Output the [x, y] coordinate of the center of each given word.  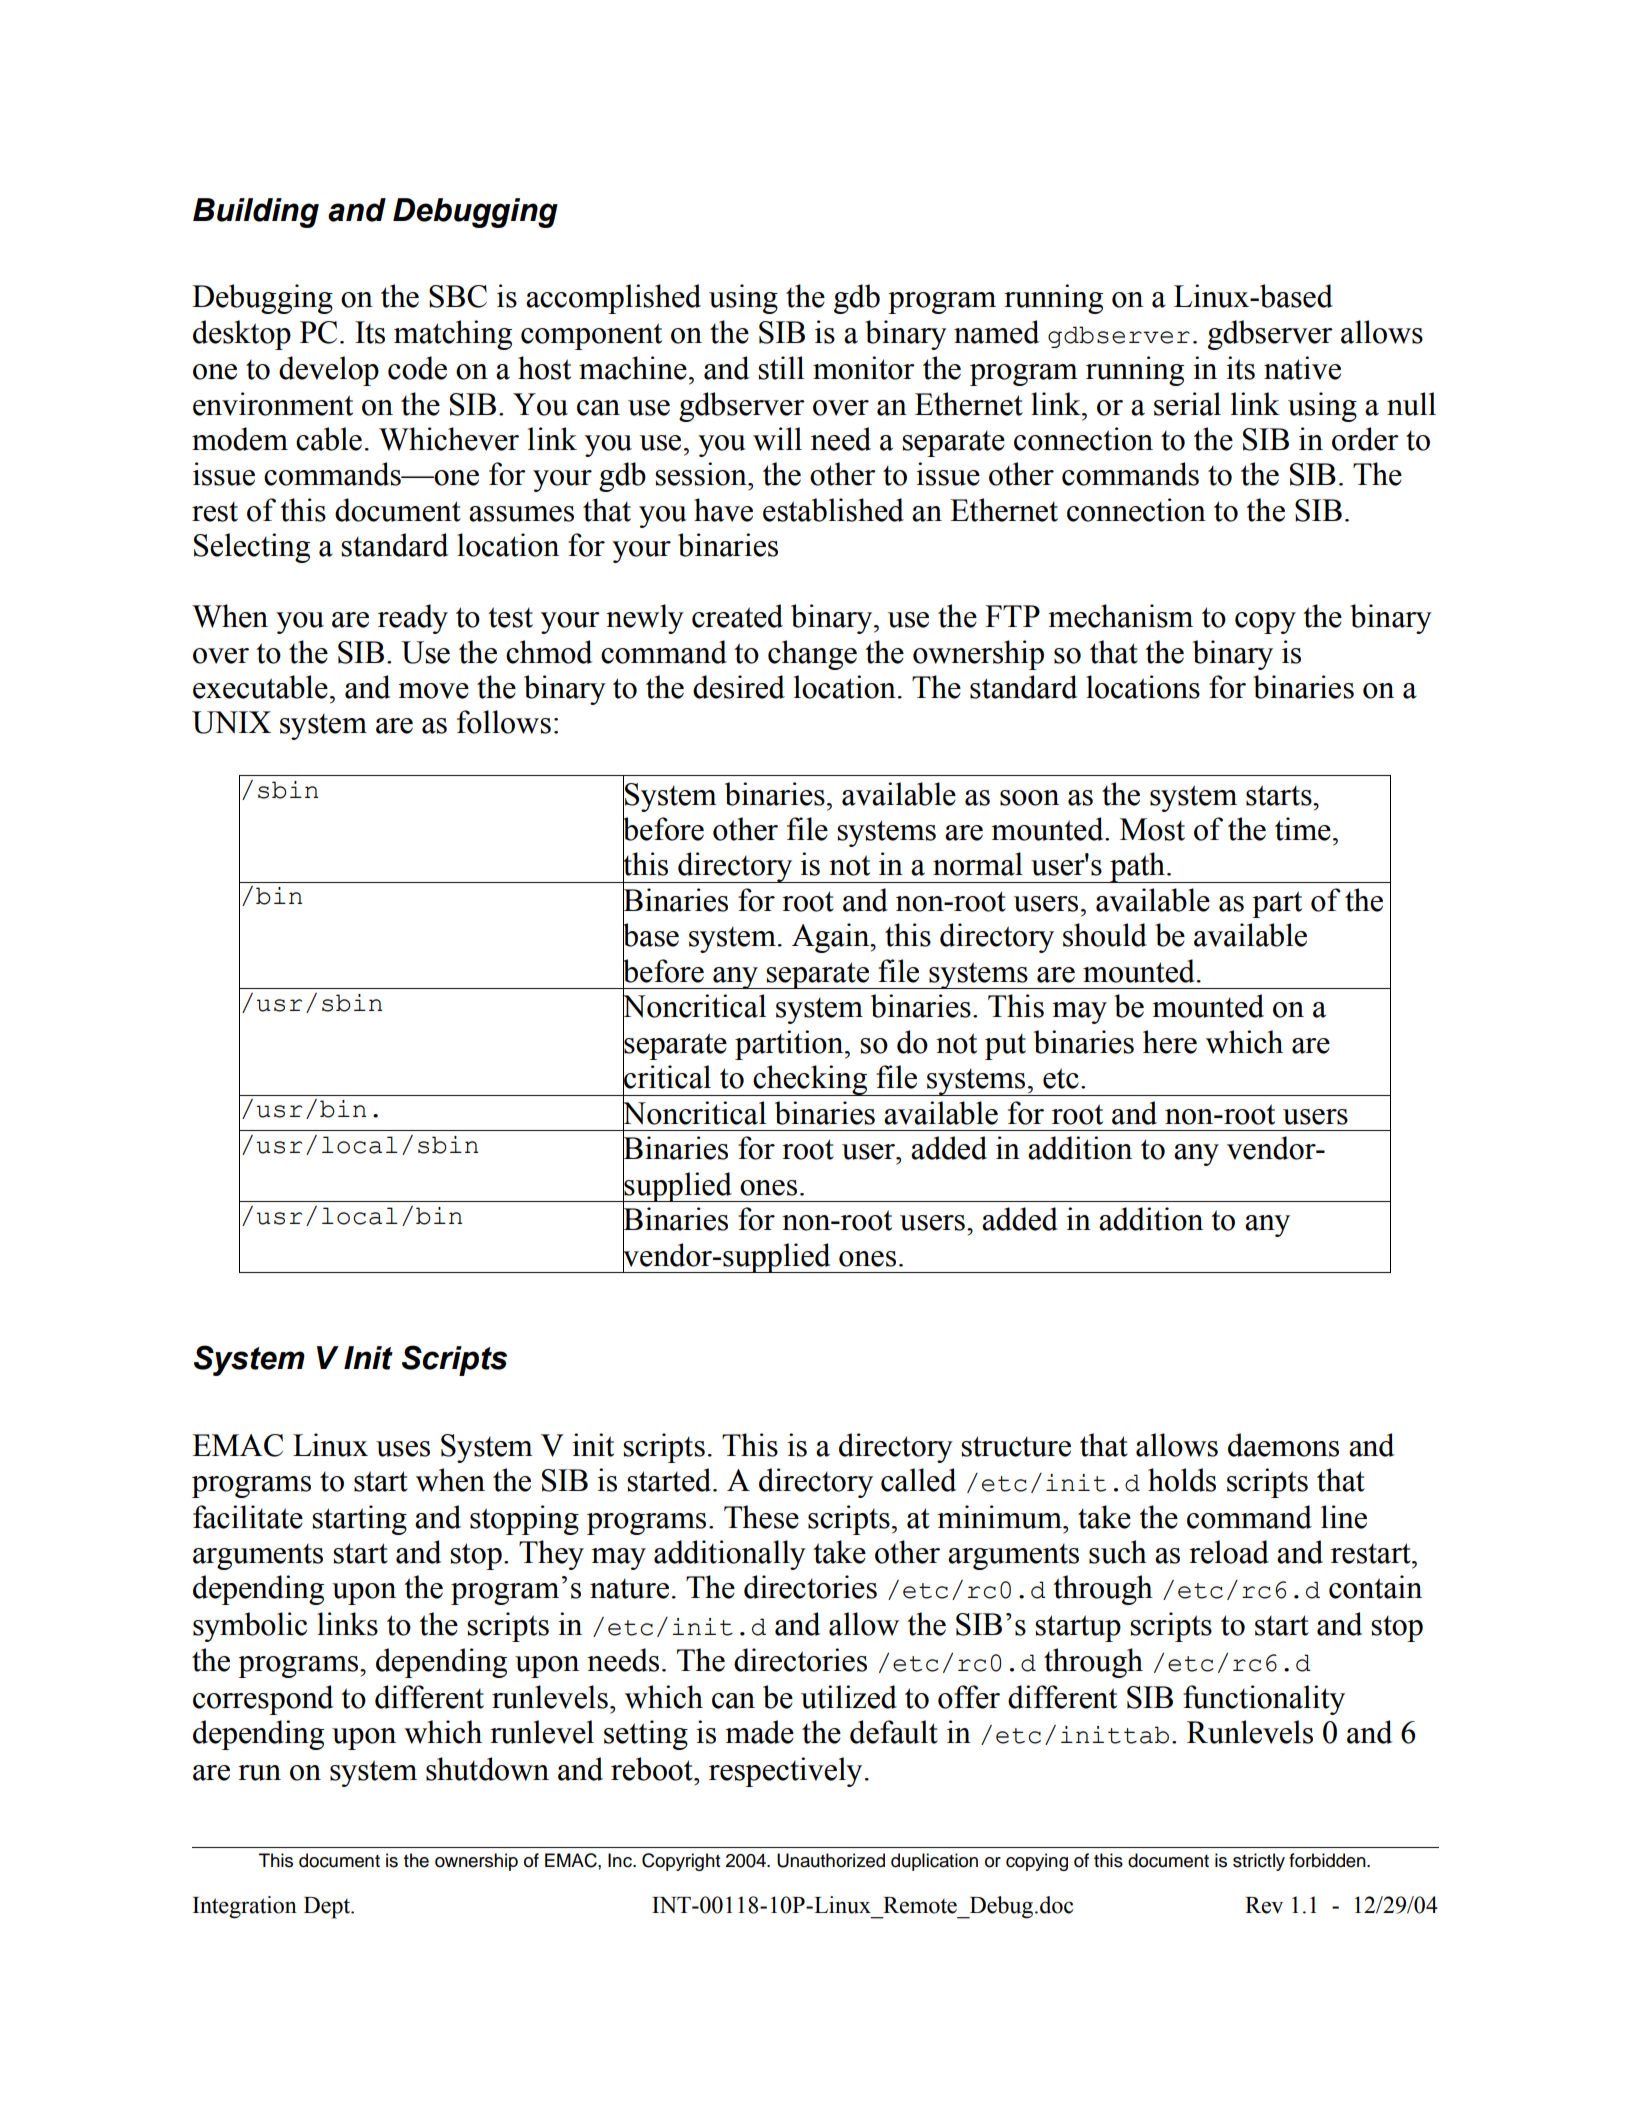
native [1302, 368]
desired [739, 687]
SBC [458, 296]
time [1303, 829]
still [781, 368]
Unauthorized [831, 1860]
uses [403, 1449]
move [433, 691]
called [918, 1480]
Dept [328, 1908]
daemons [1283, 1445]
